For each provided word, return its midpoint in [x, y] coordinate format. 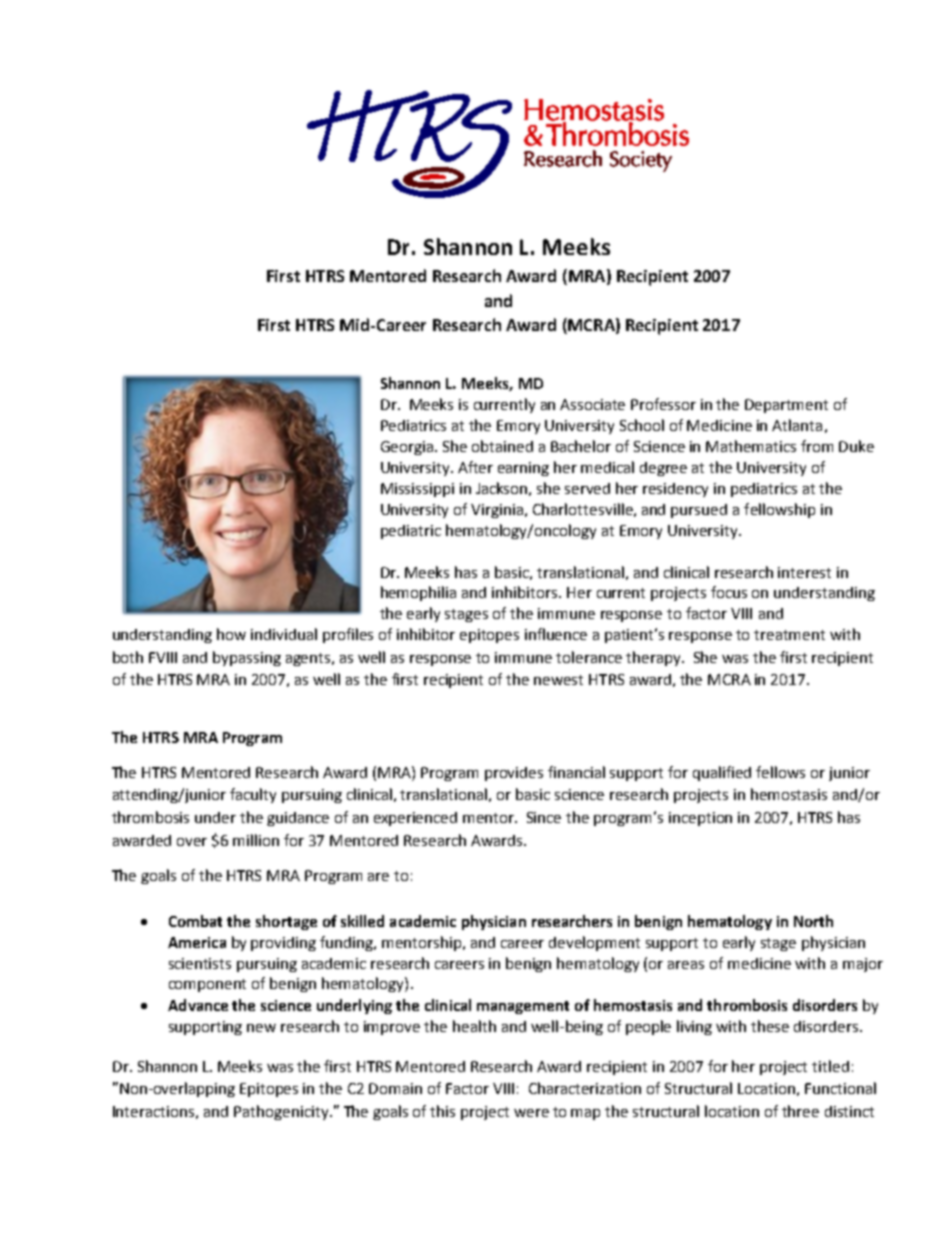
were [531, 1113]
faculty [253, 795]
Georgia [408, 448]
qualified [722, 773]
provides [514, 774]
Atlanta [797, 425]
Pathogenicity [282, 1112]
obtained [502, 446]
